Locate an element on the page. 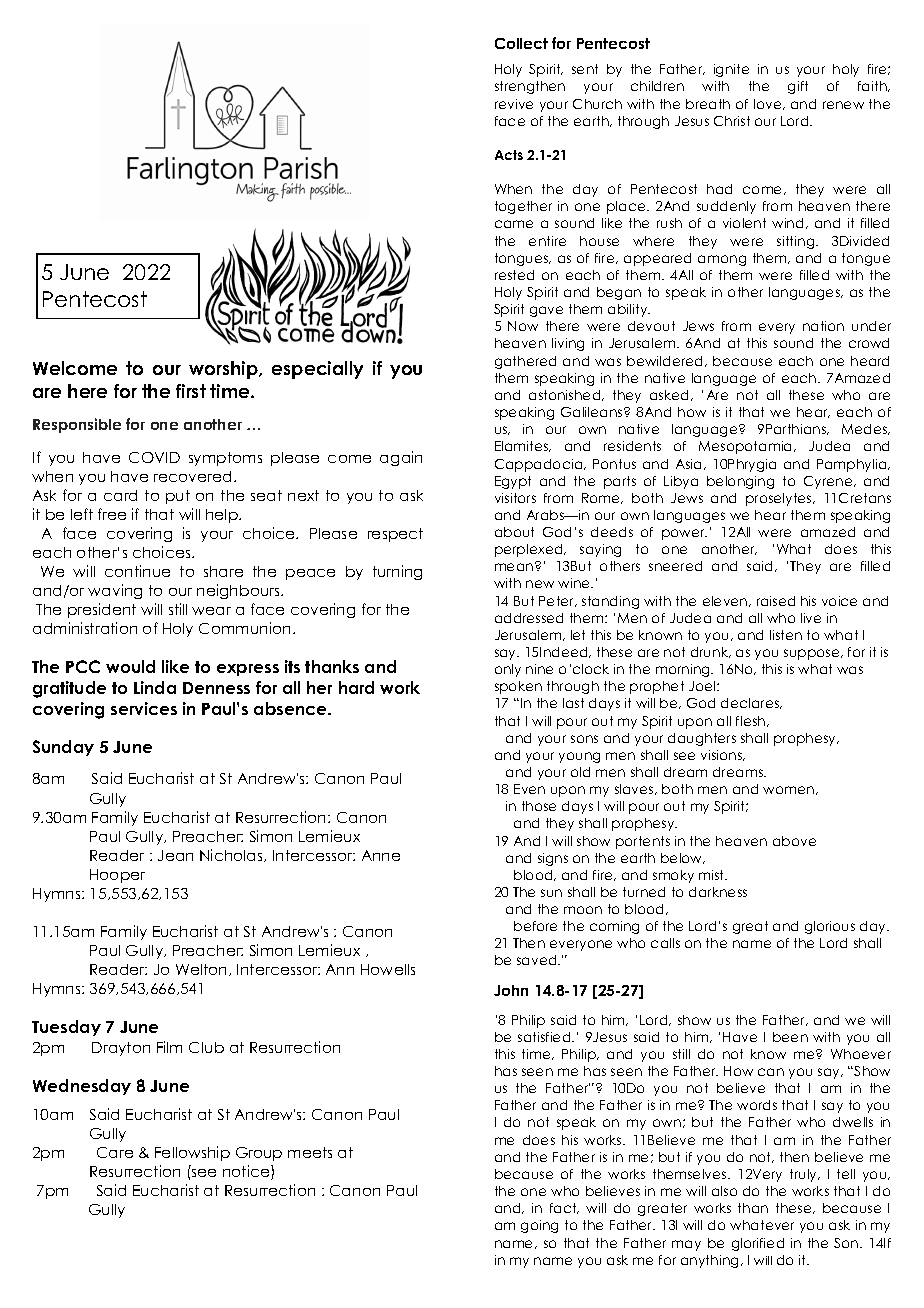 The image size is (924, 1308). revive is located at coordinates (514, 104).
